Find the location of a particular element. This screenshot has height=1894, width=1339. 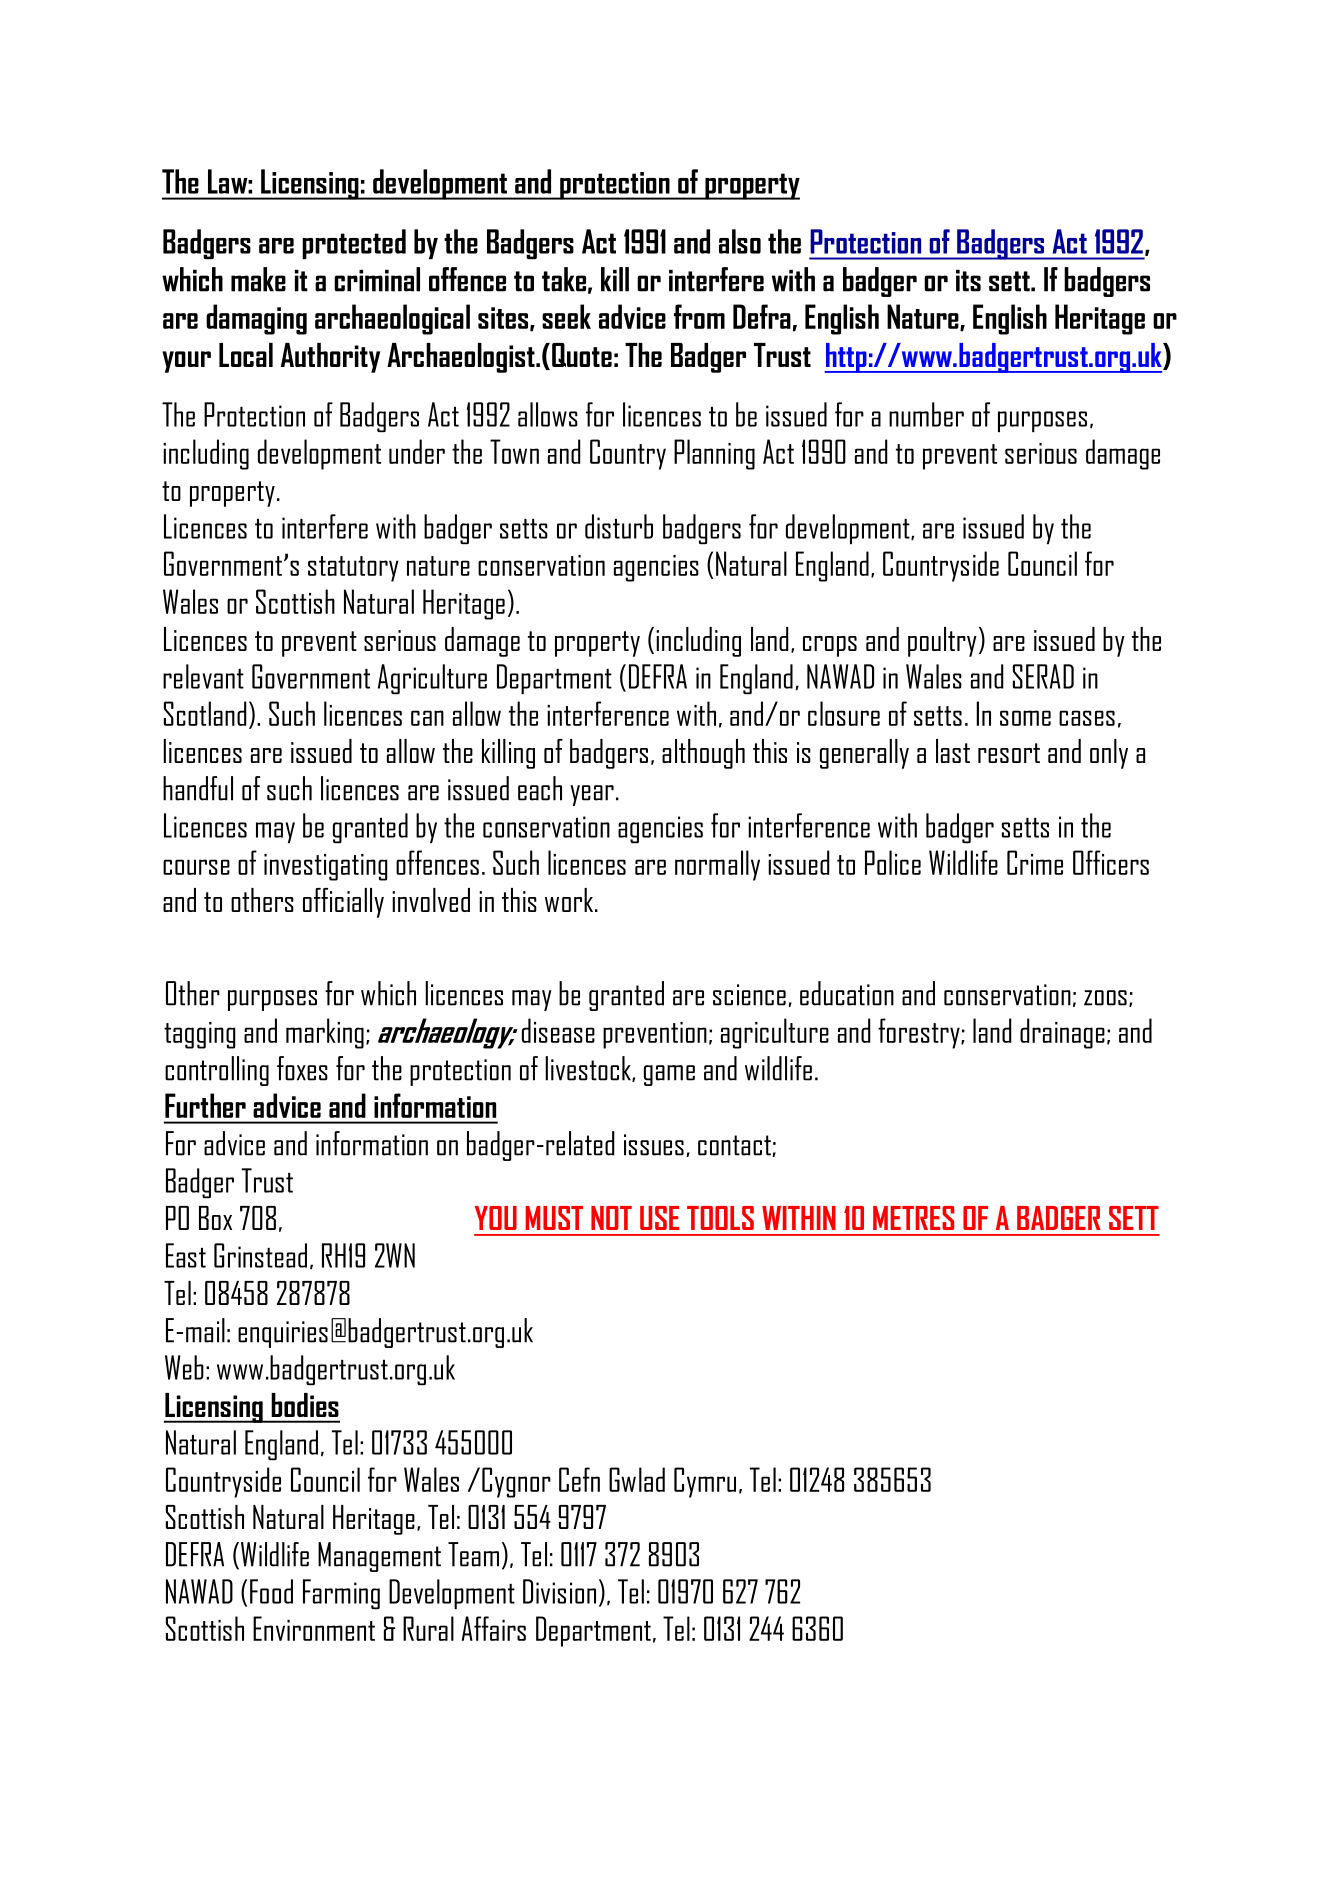

its is located at coordinates (968, 280).
